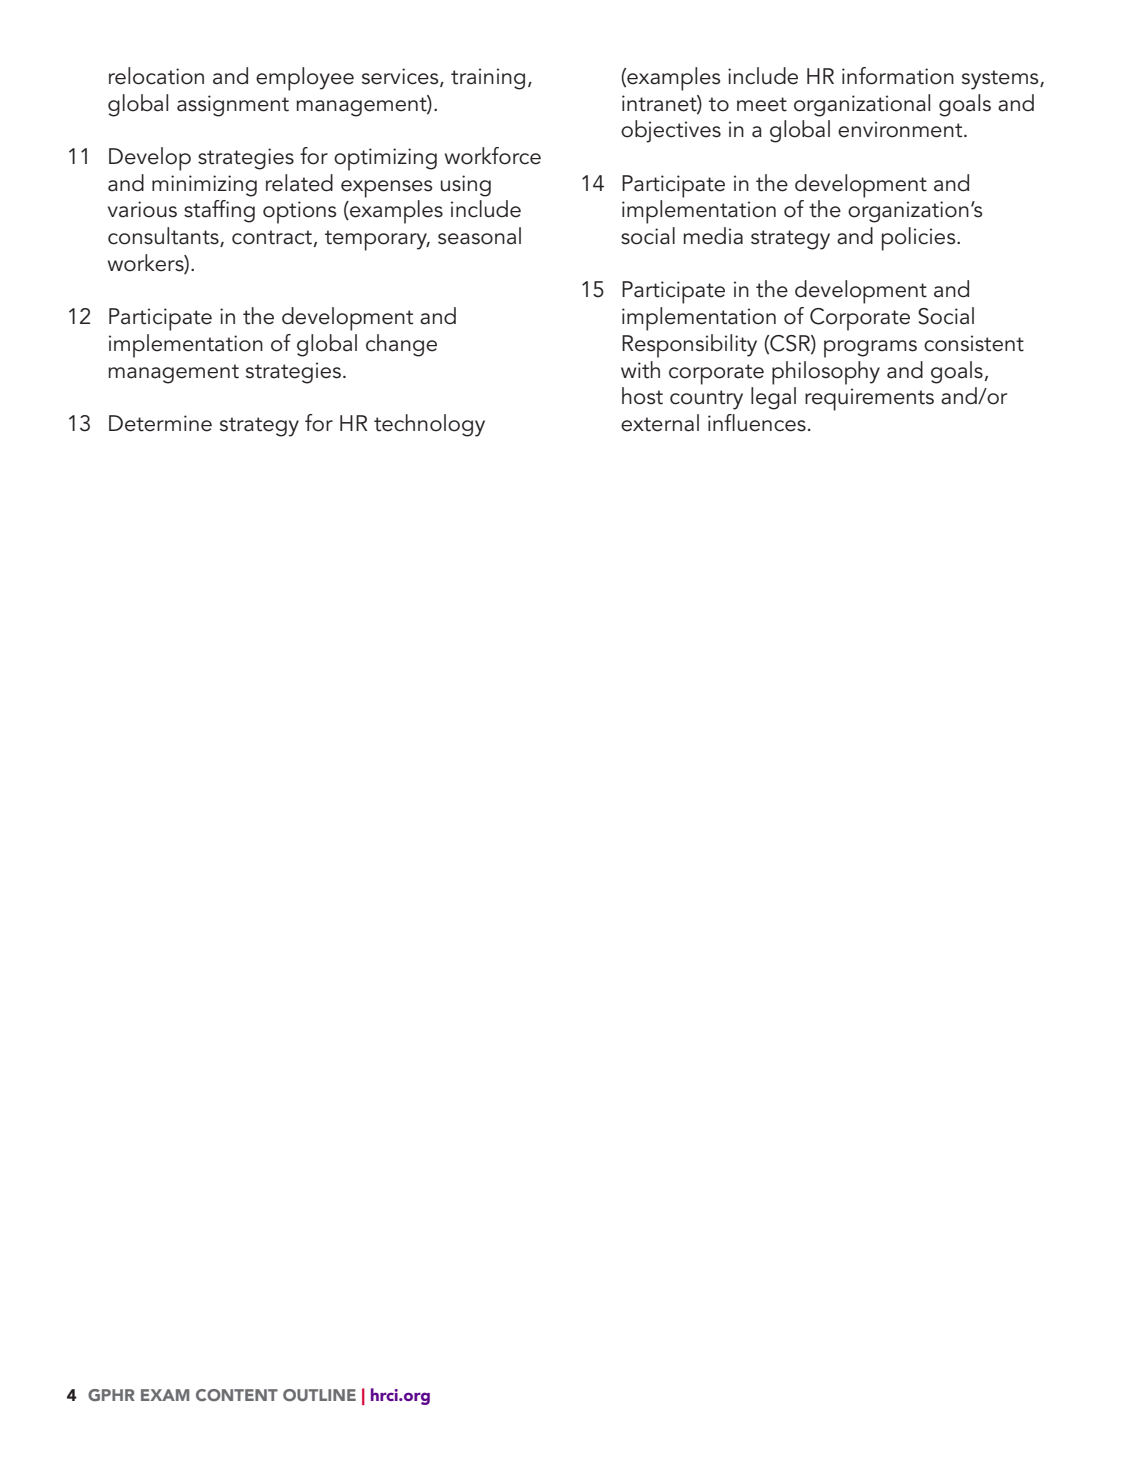  Describe the element at coordinates (237, 1395) in the page. I see `CONTENT` at that location.
